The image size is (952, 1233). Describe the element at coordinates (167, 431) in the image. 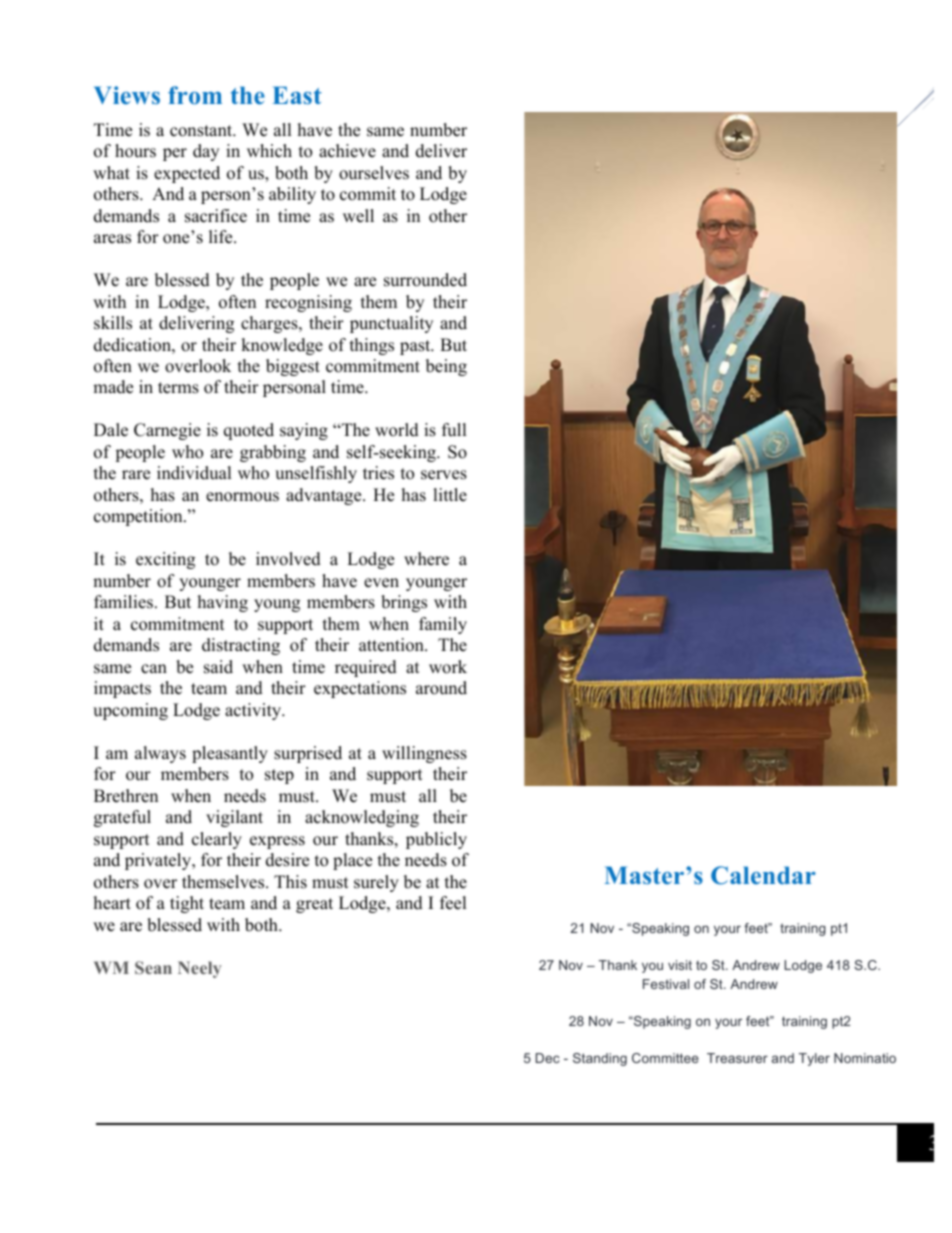

I see `Carnegie` at that location.
